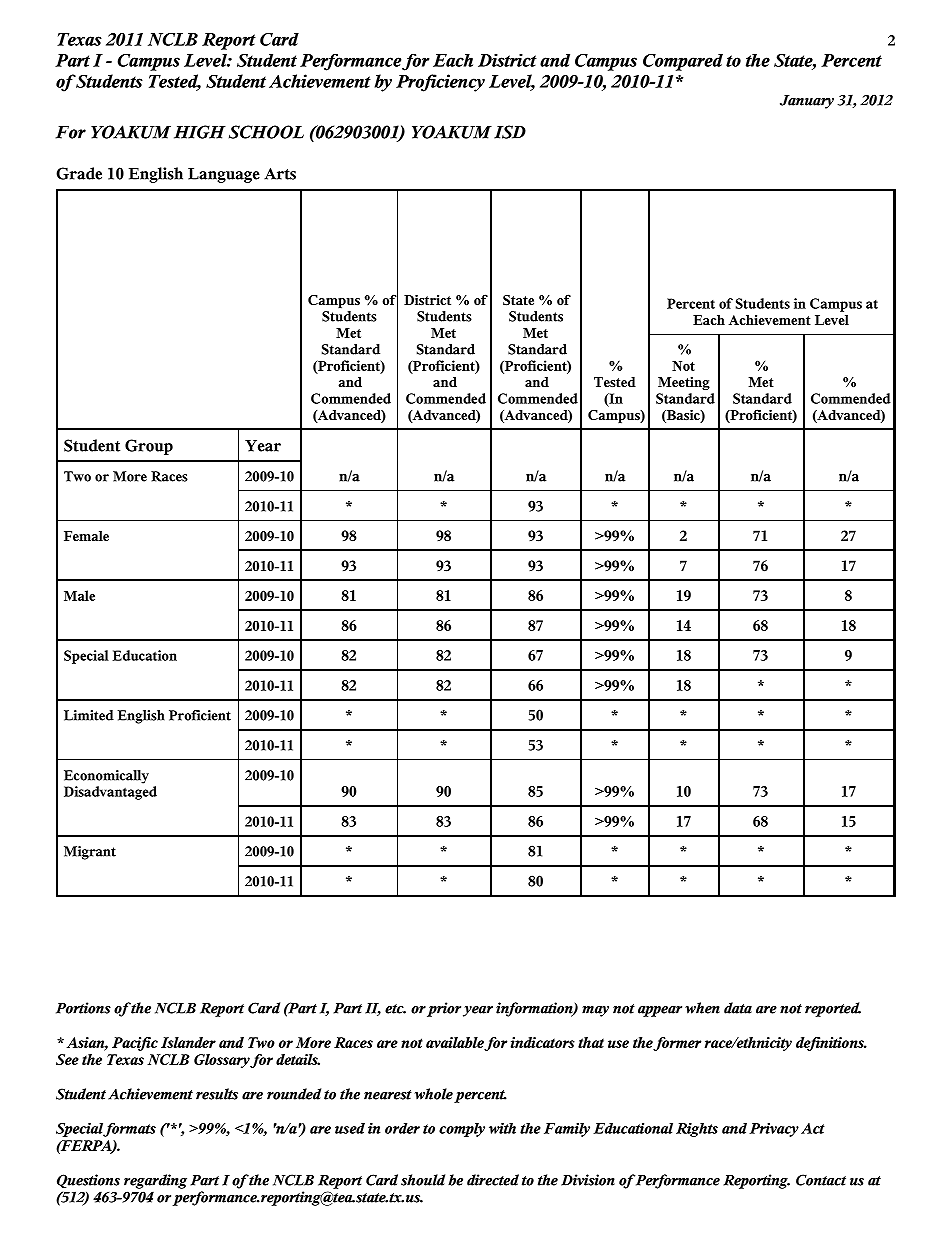  I want to click on Group, so click(149, 447).
